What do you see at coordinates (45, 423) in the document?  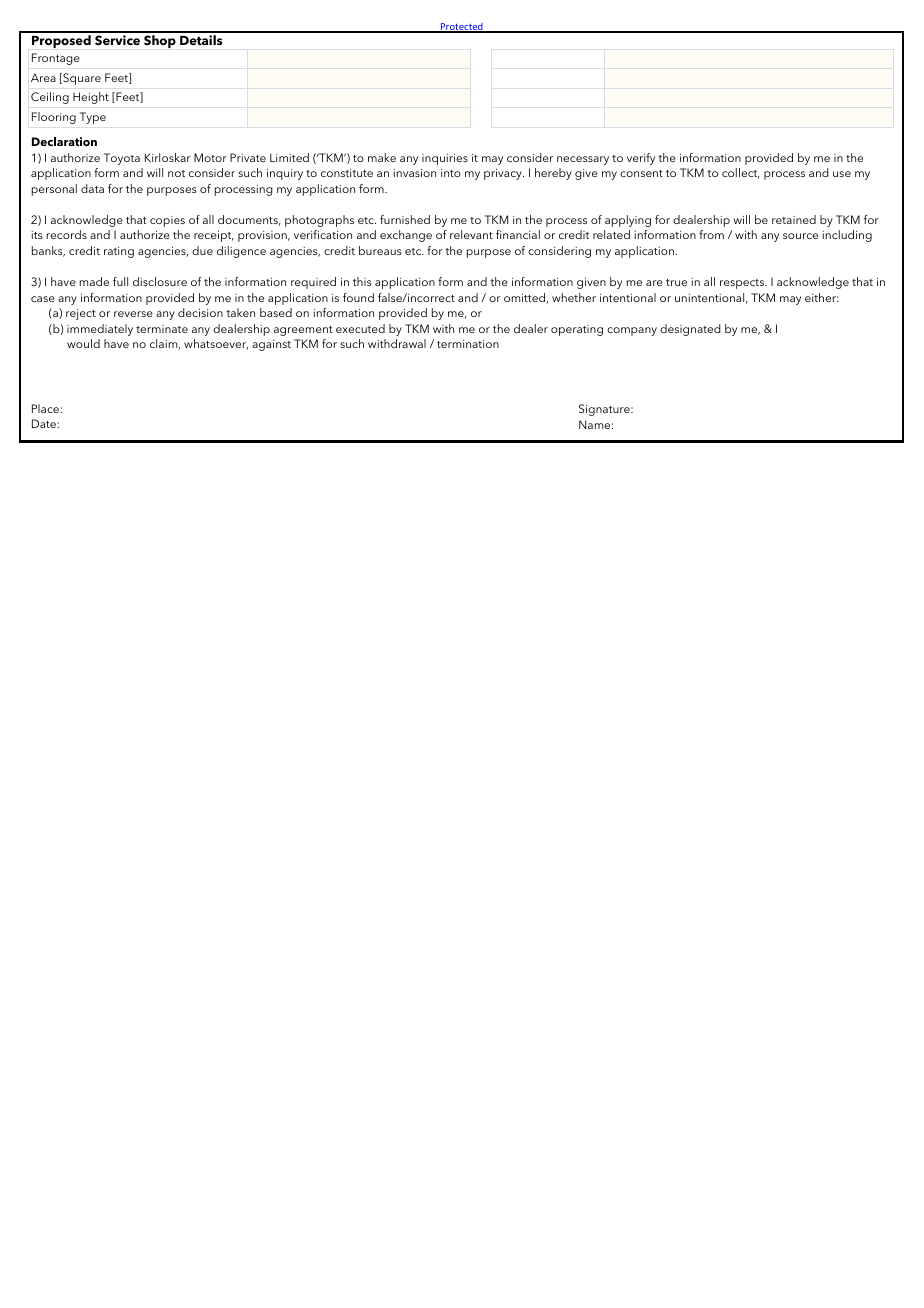 I see `Date` at bounding box center [45, 423].
